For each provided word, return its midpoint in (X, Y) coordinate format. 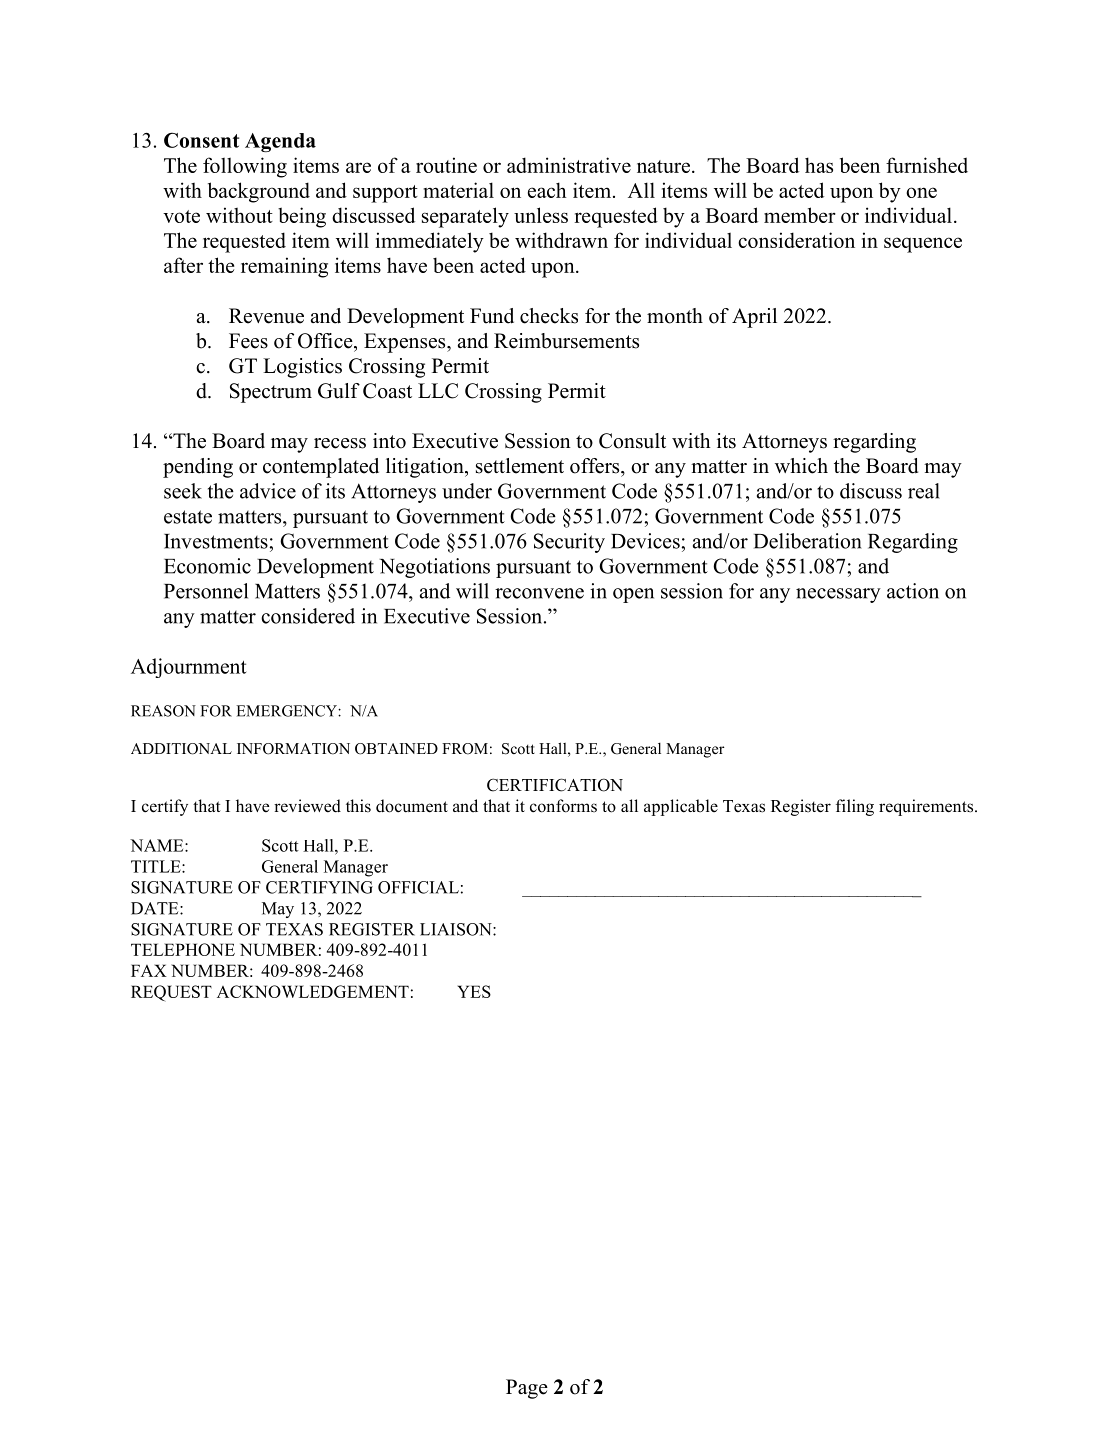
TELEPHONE (183, 949)
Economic (207, 566)
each (547, 190)
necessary (838, 595)
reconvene (539, 593)
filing (855, 807)
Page (527, 1389)
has (819, 165)
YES (474, 991)
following (245, 167)
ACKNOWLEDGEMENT (313, 991)
